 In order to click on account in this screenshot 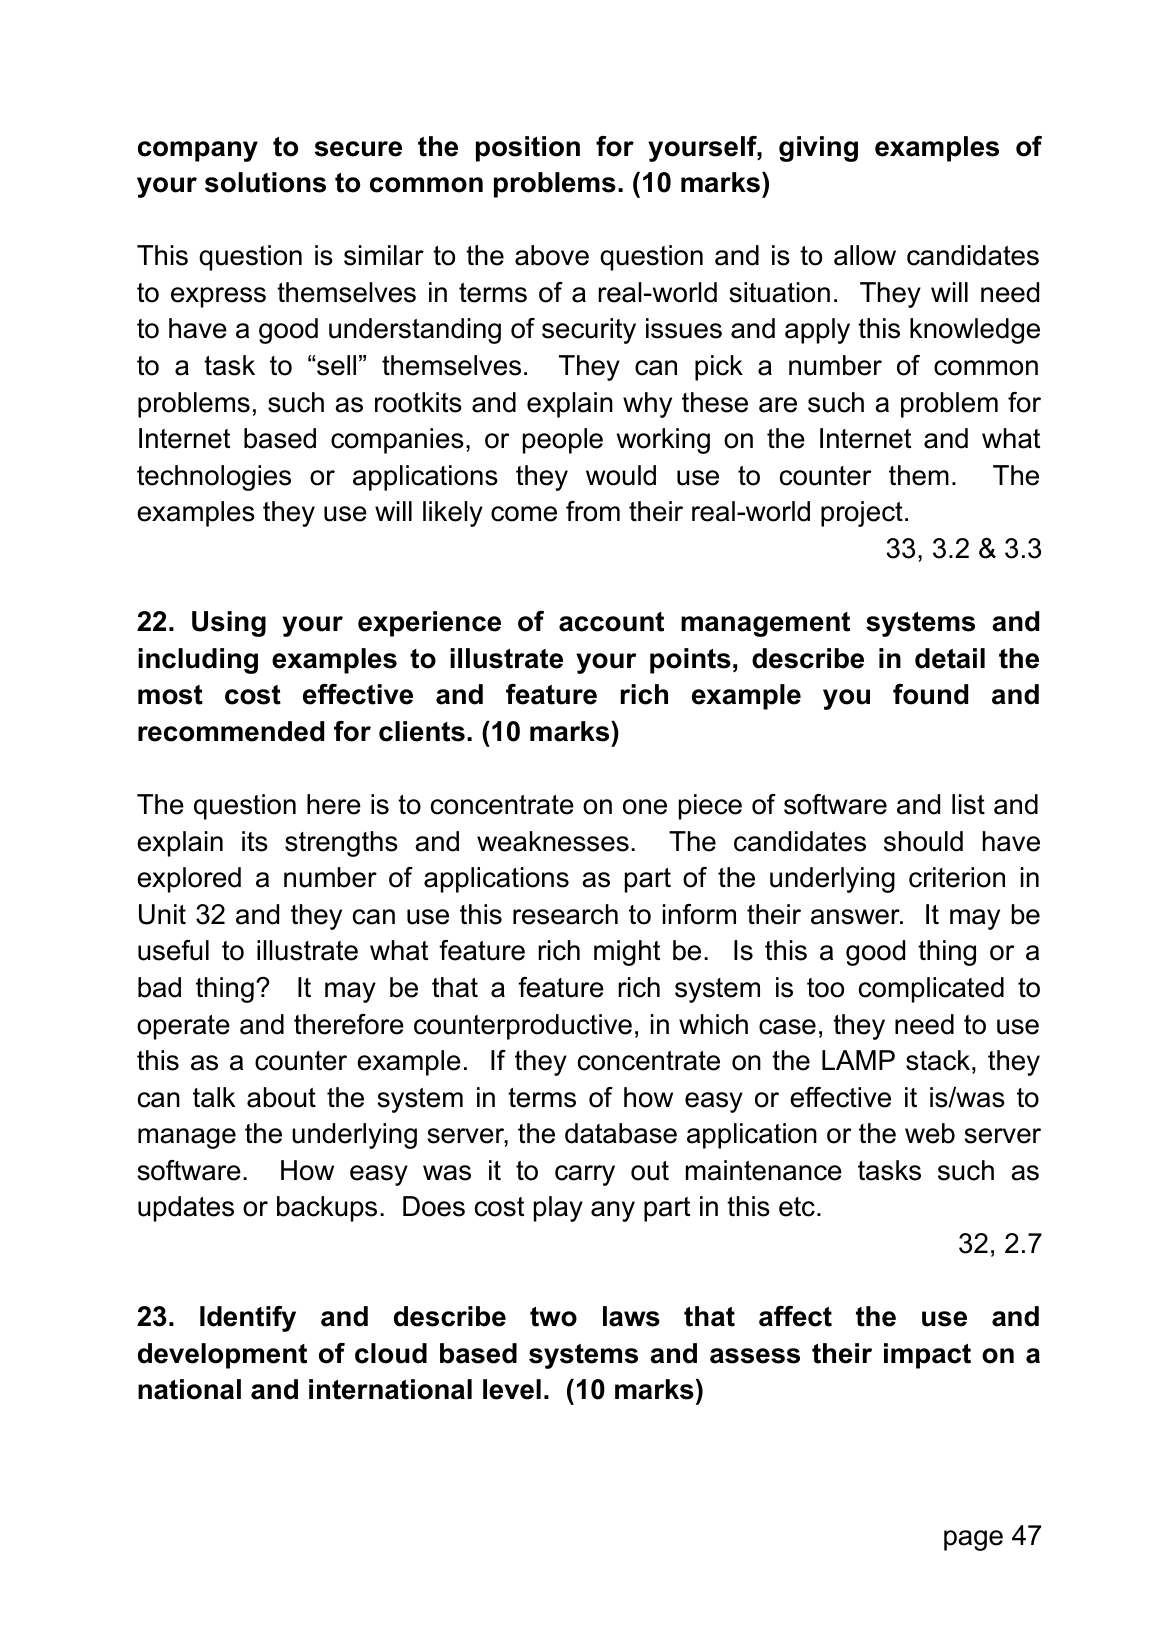, I will do `click(611, 622)`.
